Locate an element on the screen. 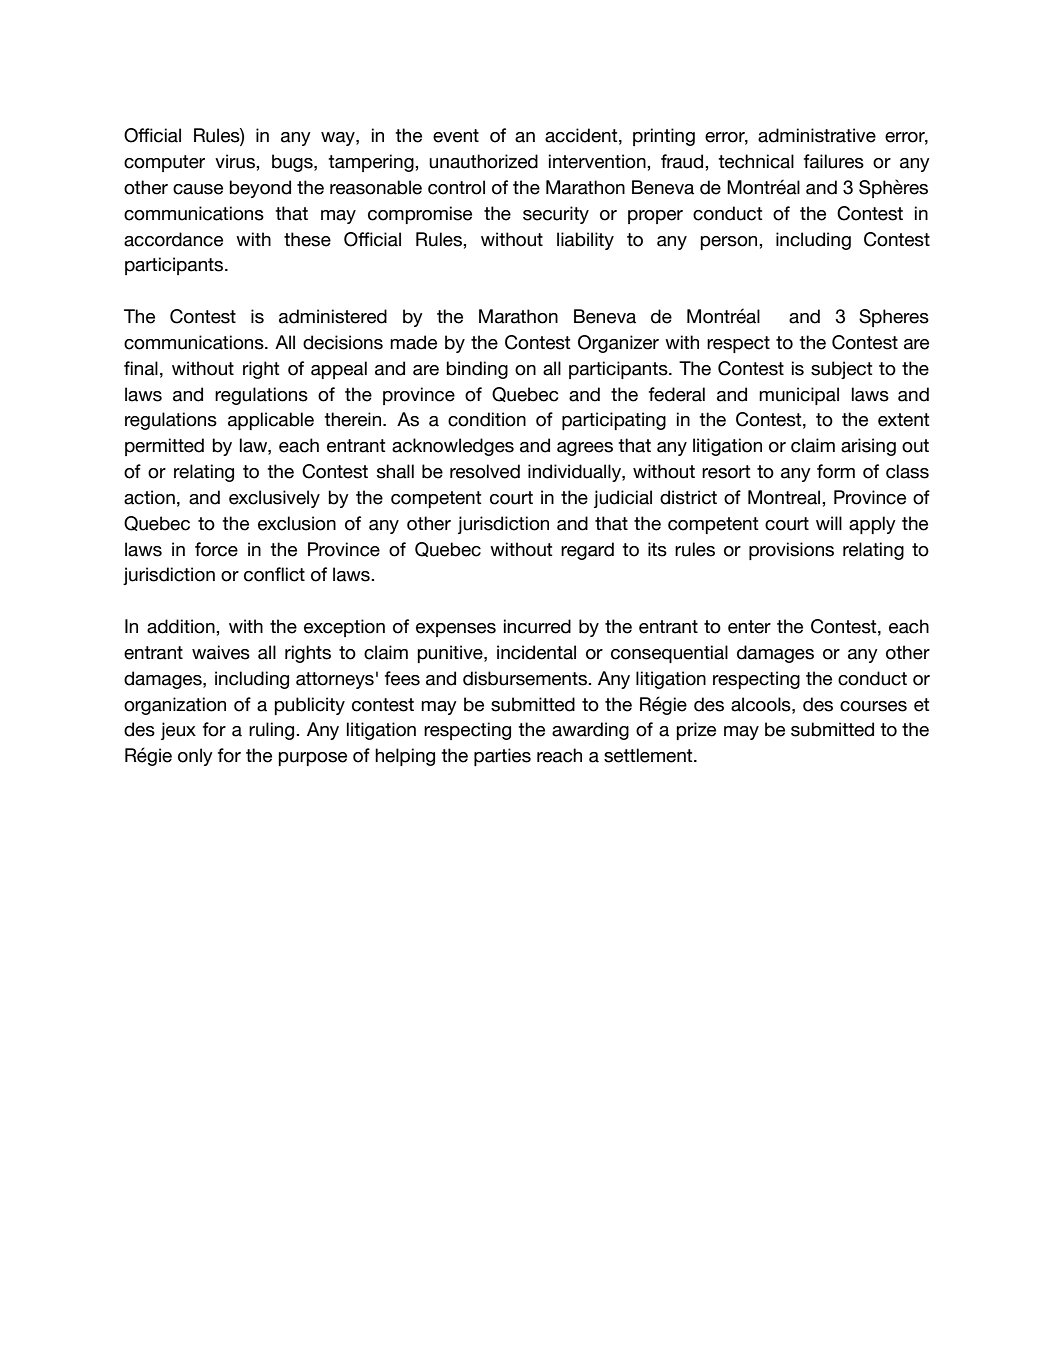 The image size is (1054, 1364). arising is located at coordinates (868, 447).
